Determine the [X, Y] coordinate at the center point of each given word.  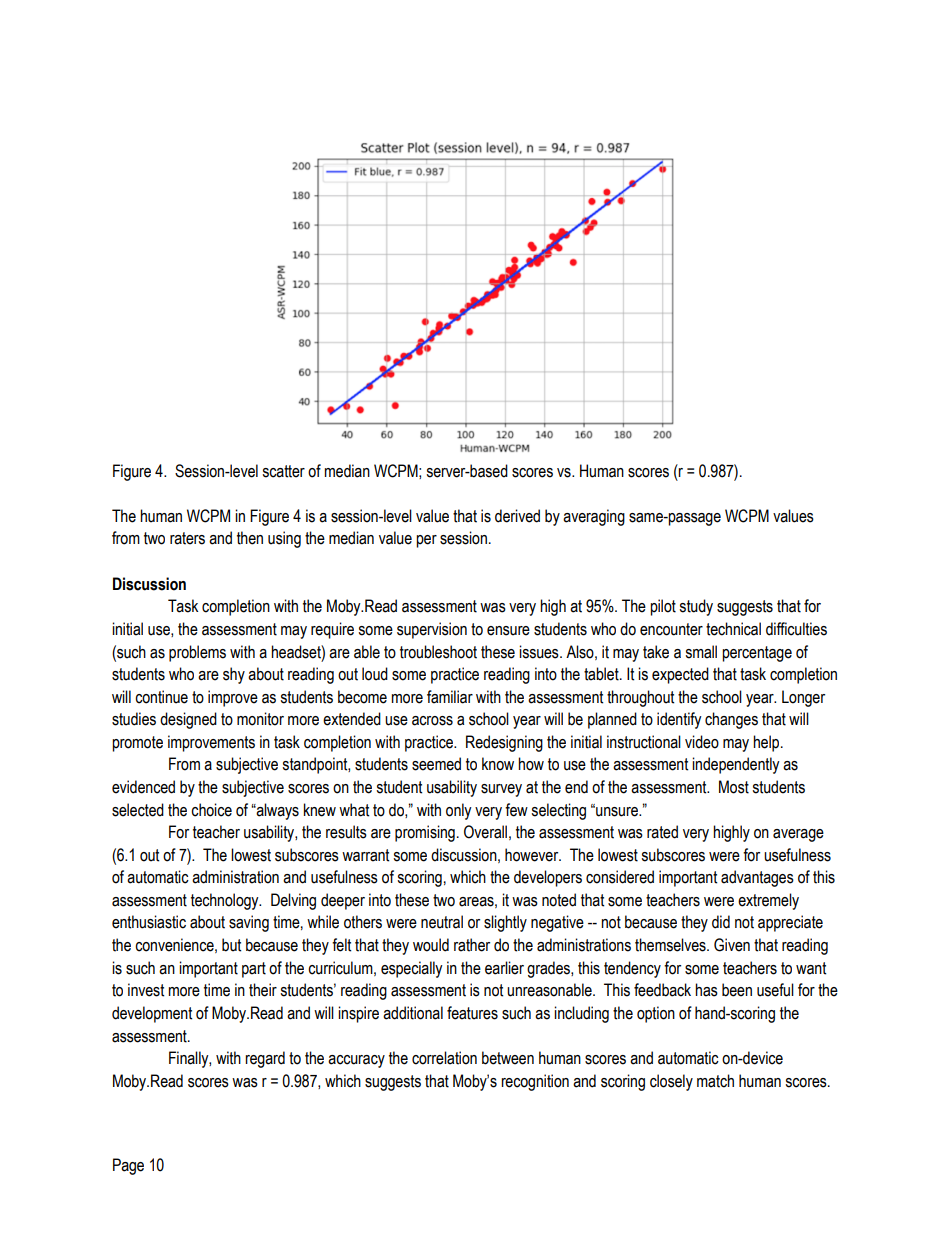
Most [734, 787]
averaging [594, 517]
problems [197, 653]
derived [517, 516]
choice [211, 810]
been [737, 990]
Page [128, 1166]
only [459, 811]
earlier [504, 968]
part [254, 970]
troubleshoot [438, 652]
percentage [757, 654]
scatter [283, 471]
